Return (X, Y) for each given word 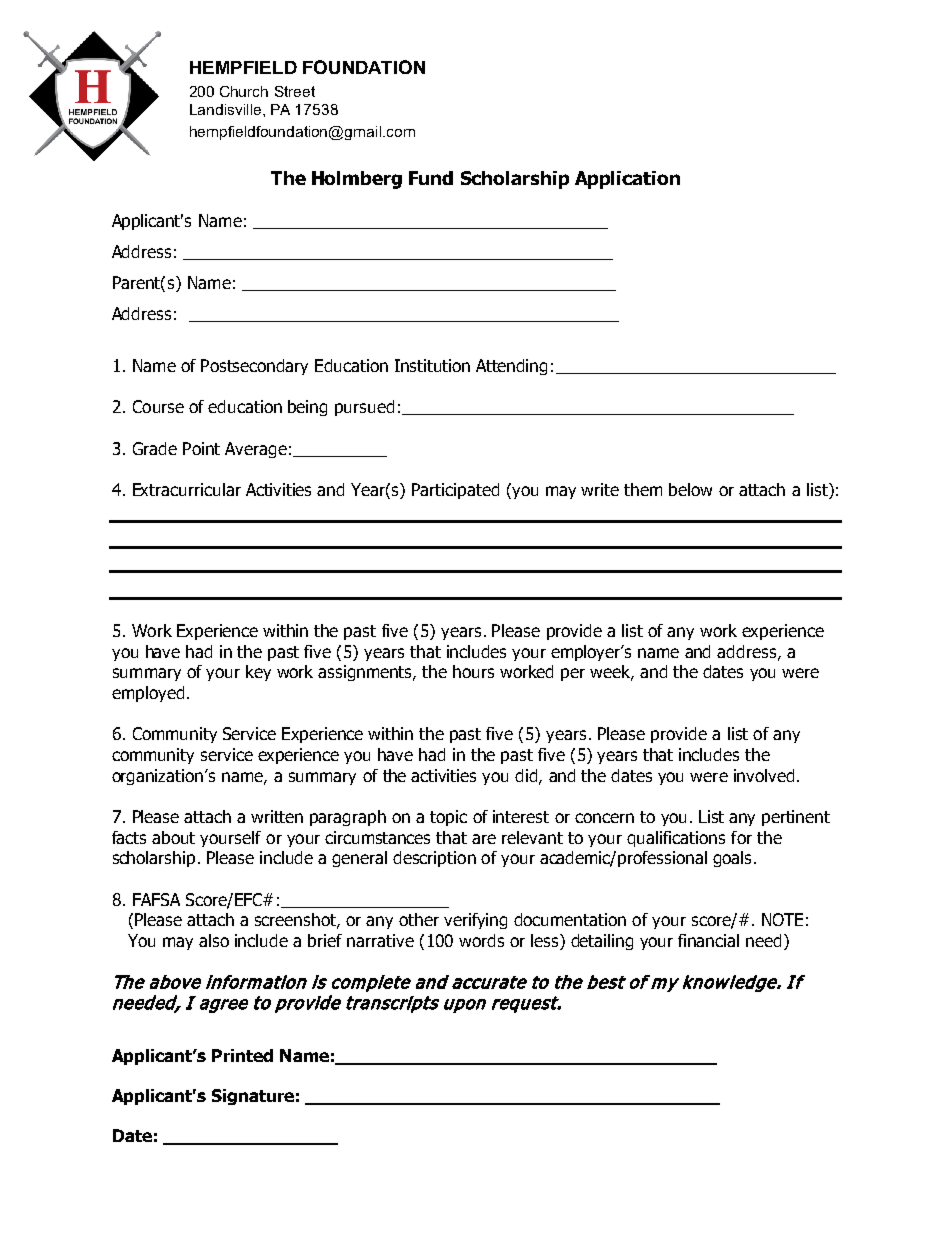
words (481, 940)
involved (764, 775)
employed (148, 694)
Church (244, 91)
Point (201, 448)
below (690, 489)
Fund (431, 178)
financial (708, 940)
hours (473, 671)
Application (627, 180)
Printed (242, 1055)
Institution (432, 365)
